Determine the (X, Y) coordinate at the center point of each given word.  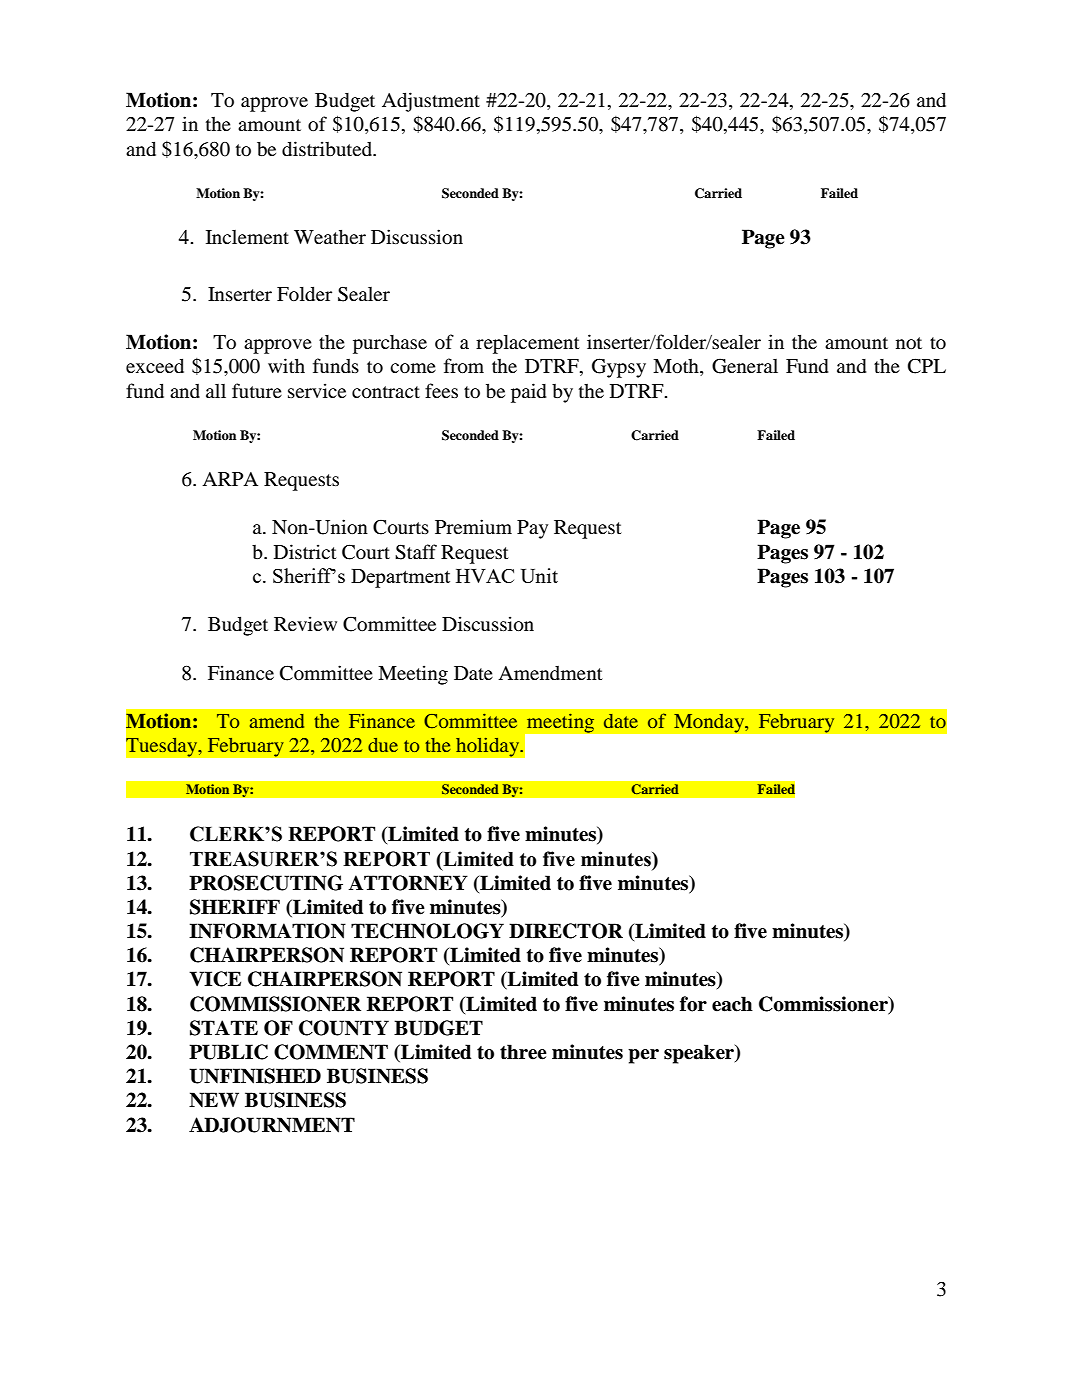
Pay (532, 529)
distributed (328, 148)
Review (305, 623)
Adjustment (431, 102)
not (909, 343)
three (523, 1052)
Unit (539, 575)
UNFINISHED (255, 1076)
